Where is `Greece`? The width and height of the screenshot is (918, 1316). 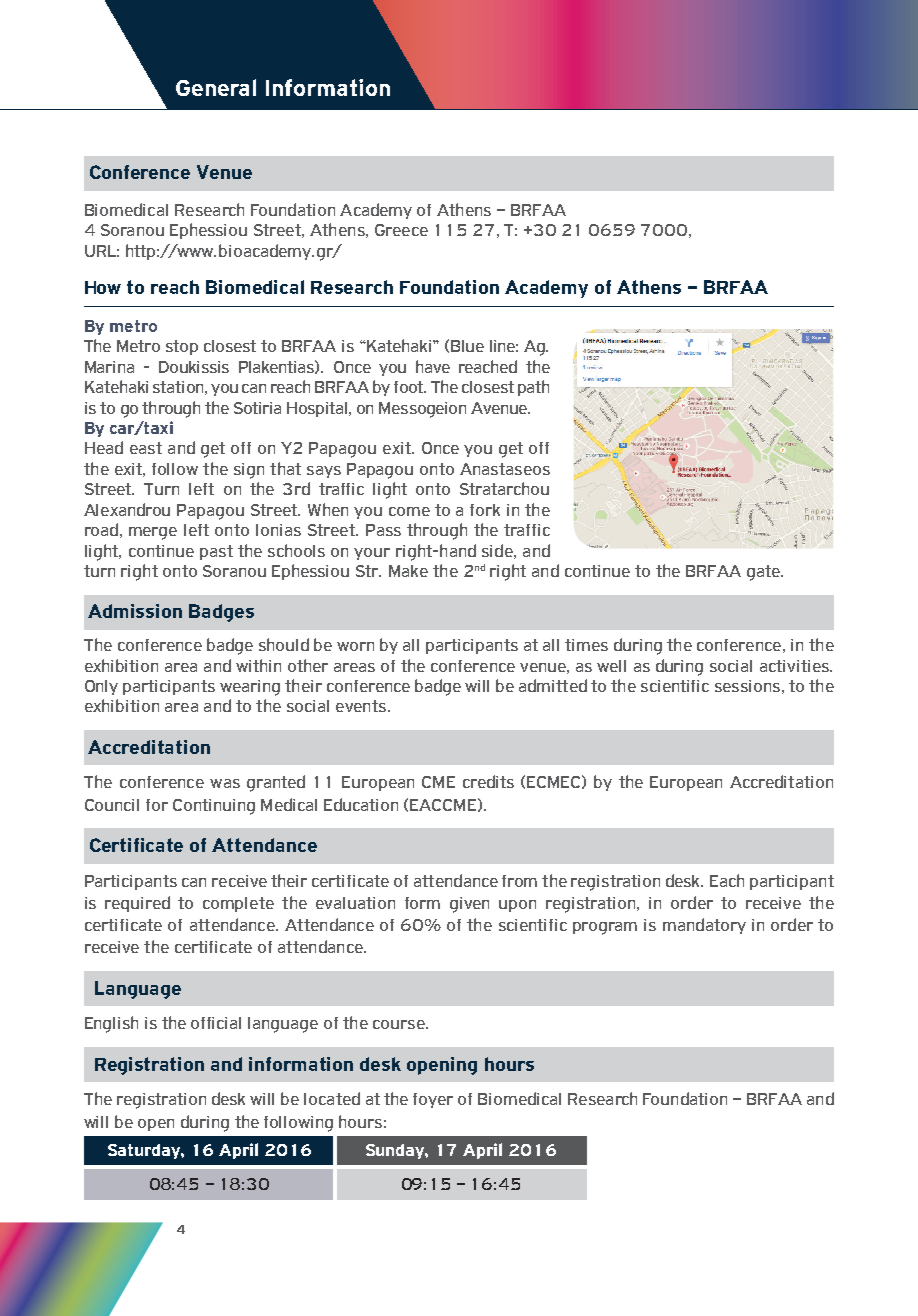 Greece is located at coordinates (401, 230).
